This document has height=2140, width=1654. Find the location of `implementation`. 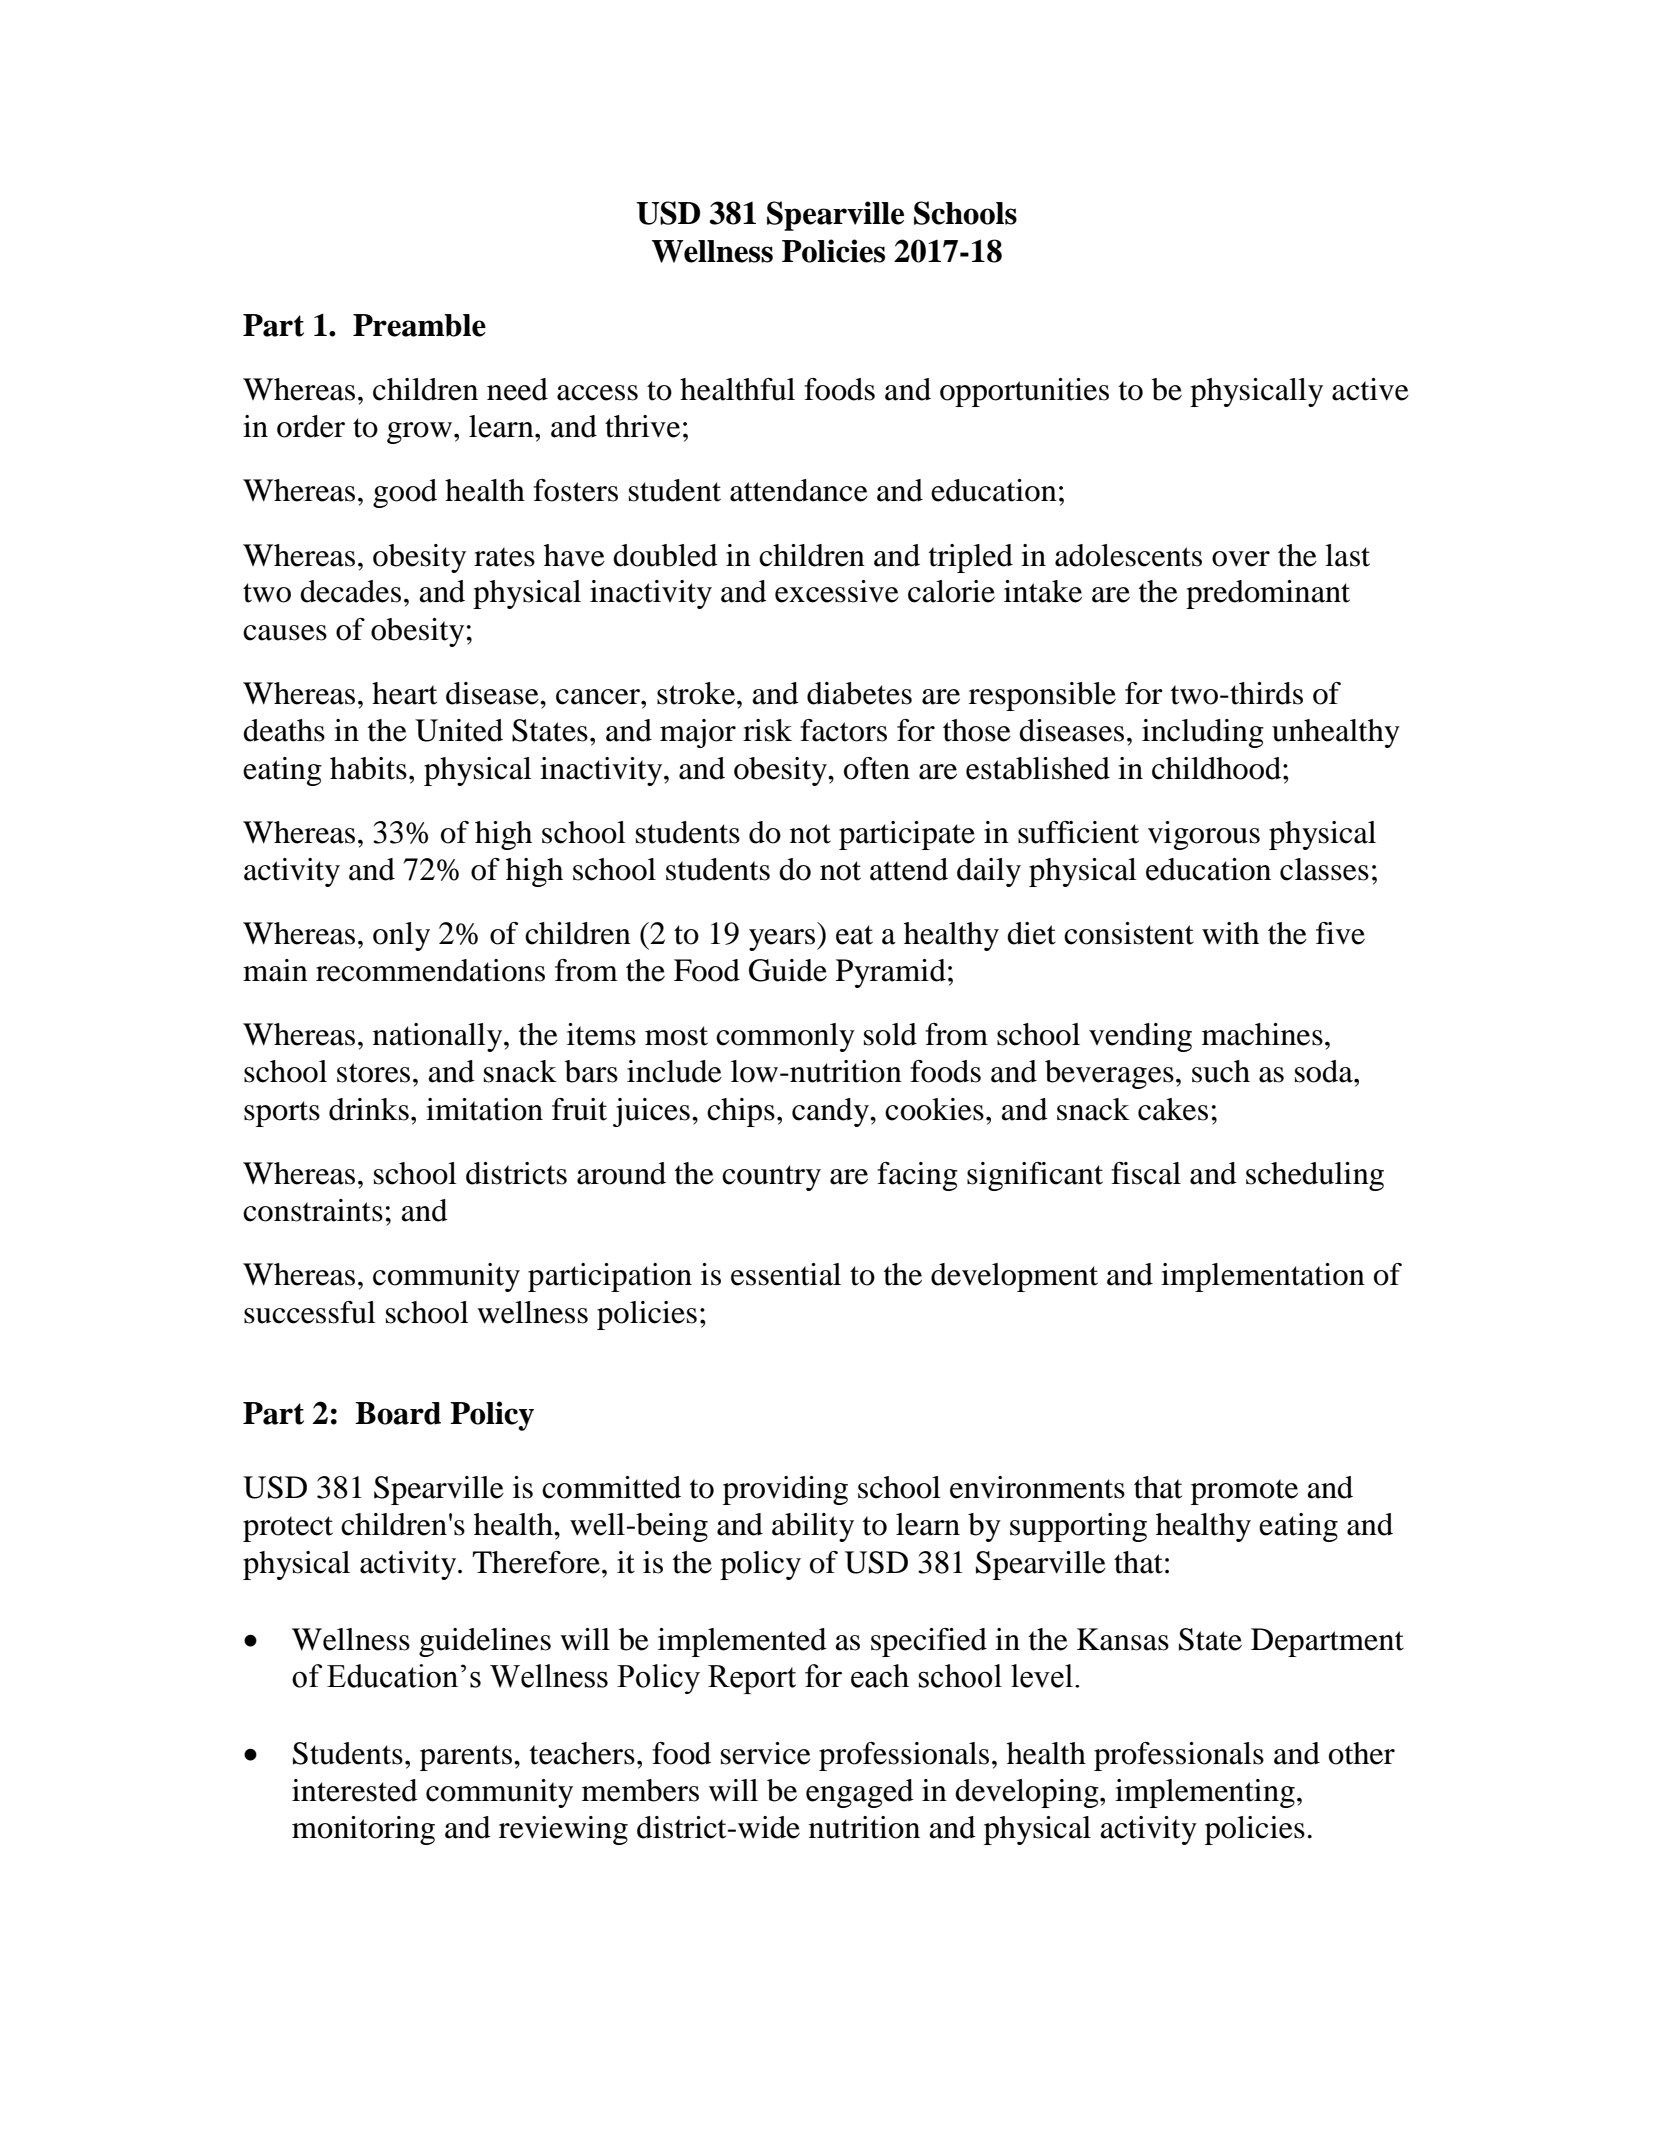

implementation is located at coordinates (1263, 1277).
